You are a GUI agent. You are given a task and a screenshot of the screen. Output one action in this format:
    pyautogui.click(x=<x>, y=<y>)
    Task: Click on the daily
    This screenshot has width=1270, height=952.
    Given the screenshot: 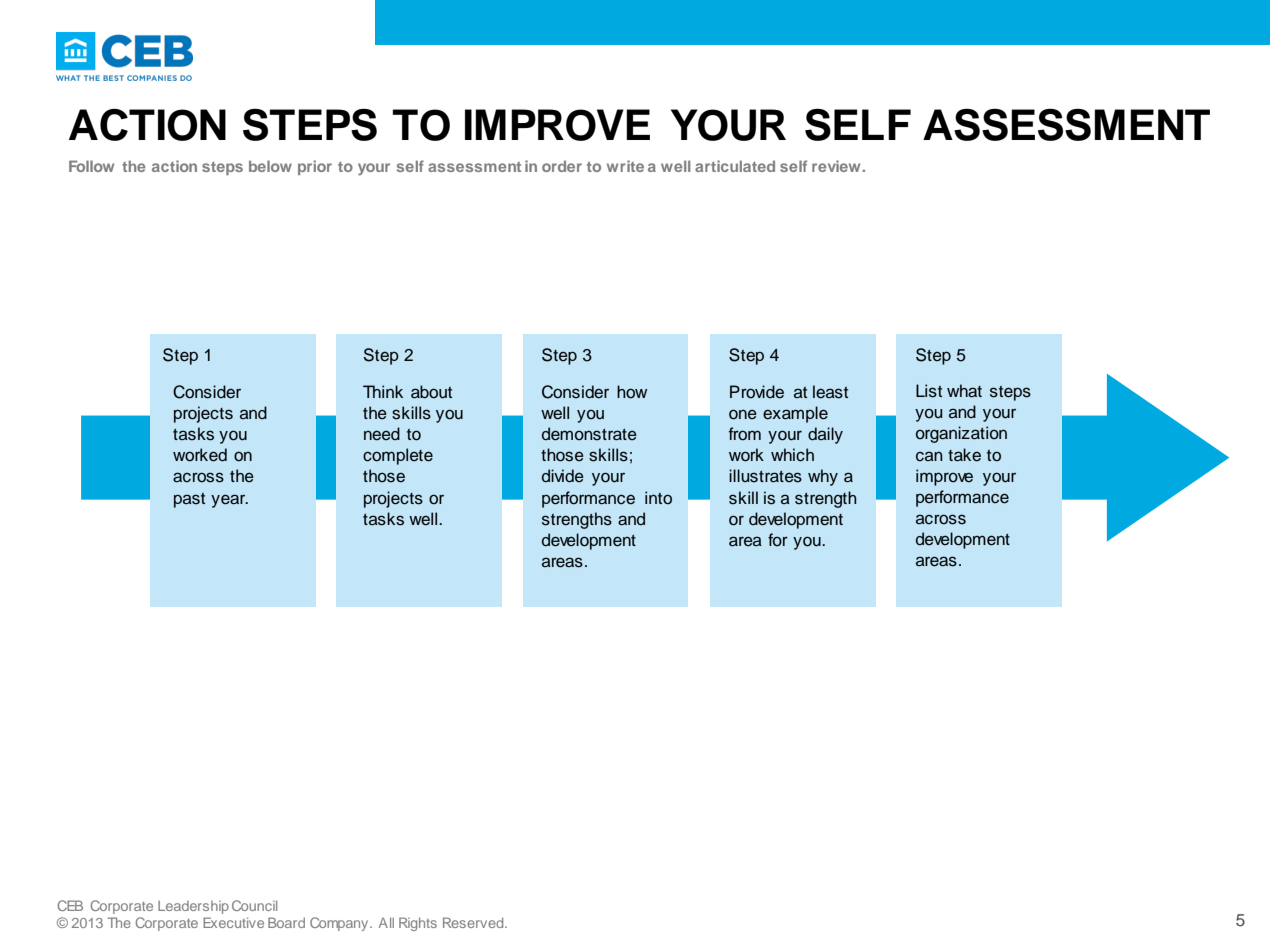 What is the action you would take?
    pyautogui.click(x=825, y=435)
